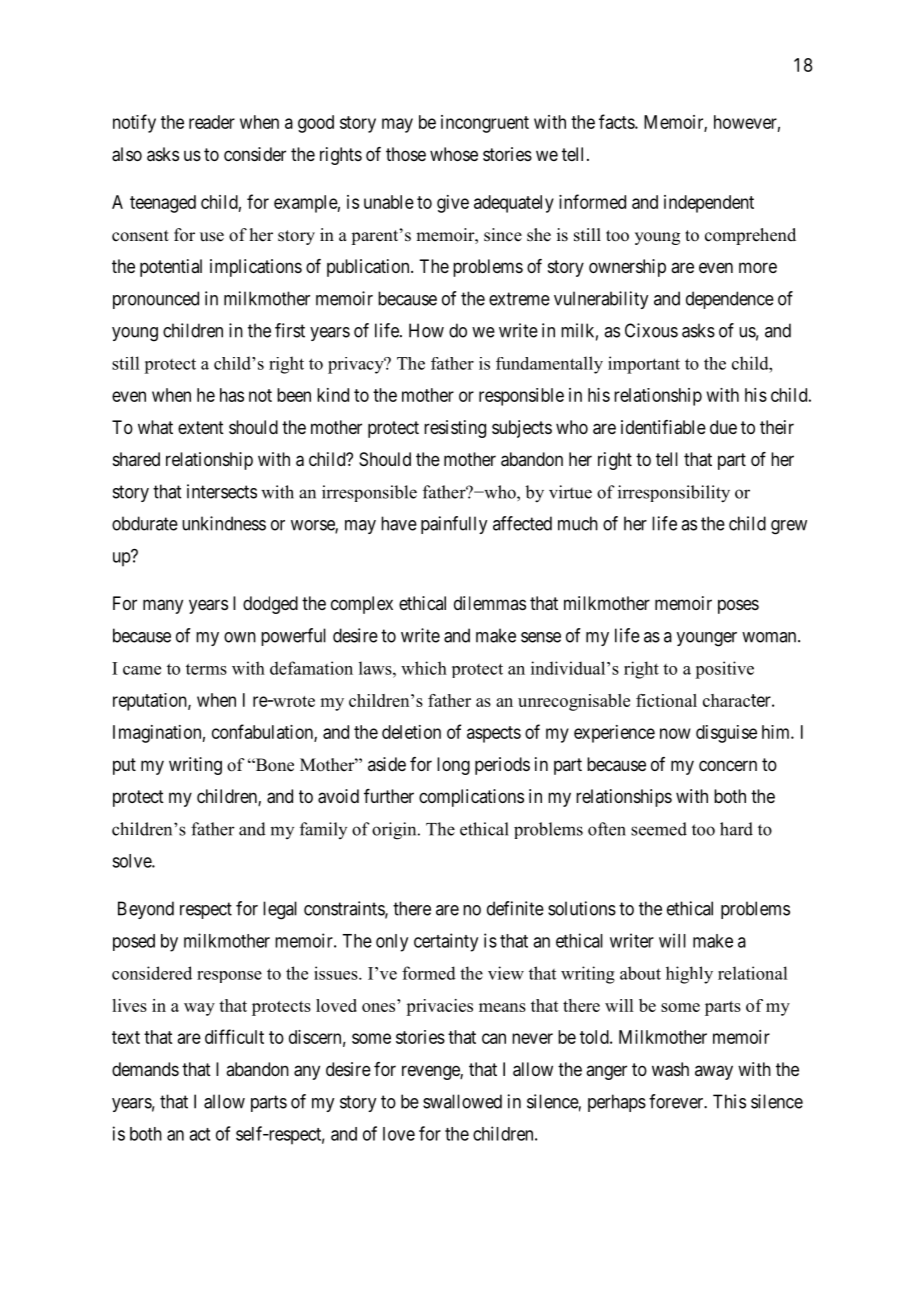  What do you see at coordinates (234, 1036) in the document?
I see `difficult` at bounding box center [234, 1036].
